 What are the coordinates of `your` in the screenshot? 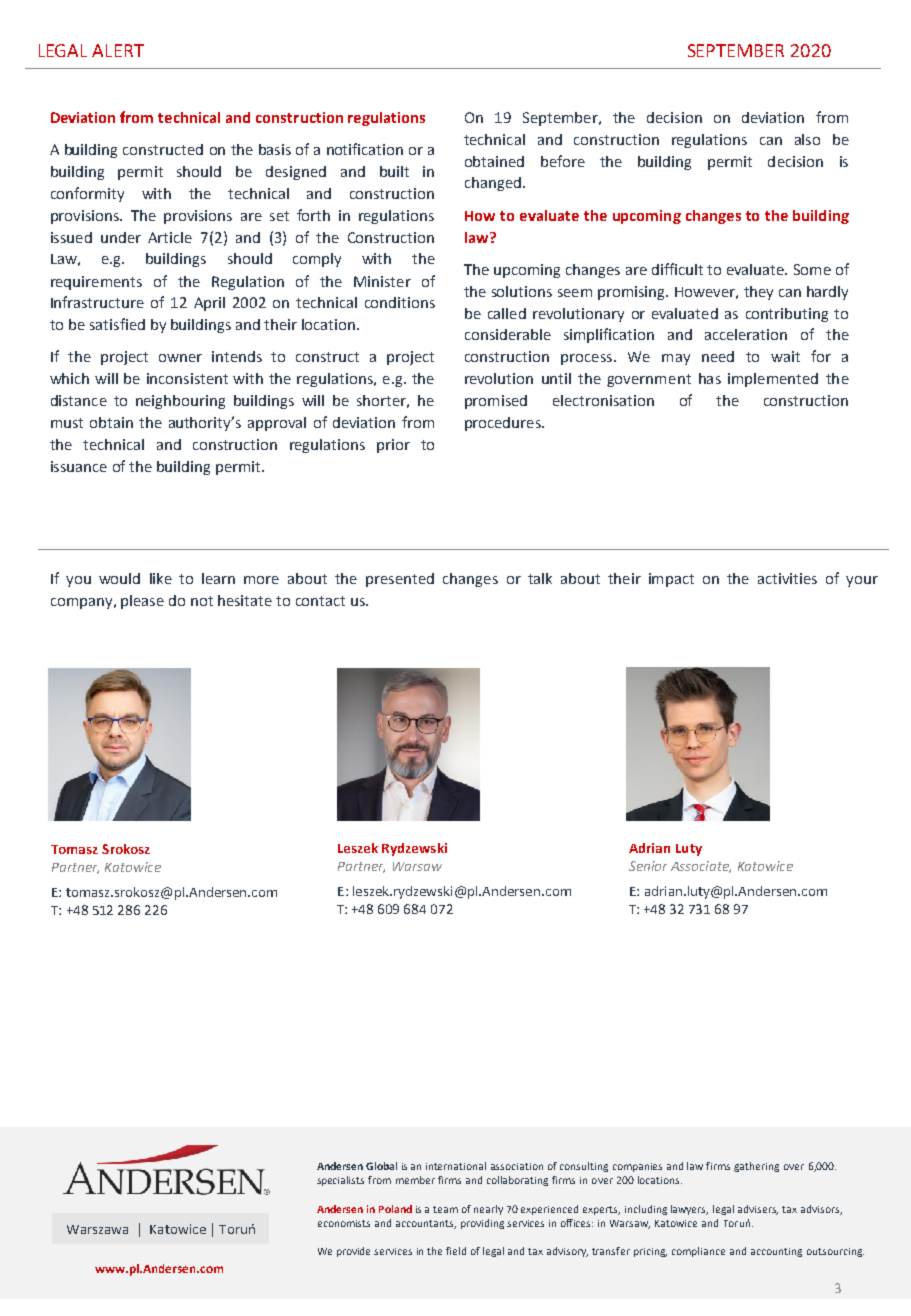 It's located at (862, 581).
